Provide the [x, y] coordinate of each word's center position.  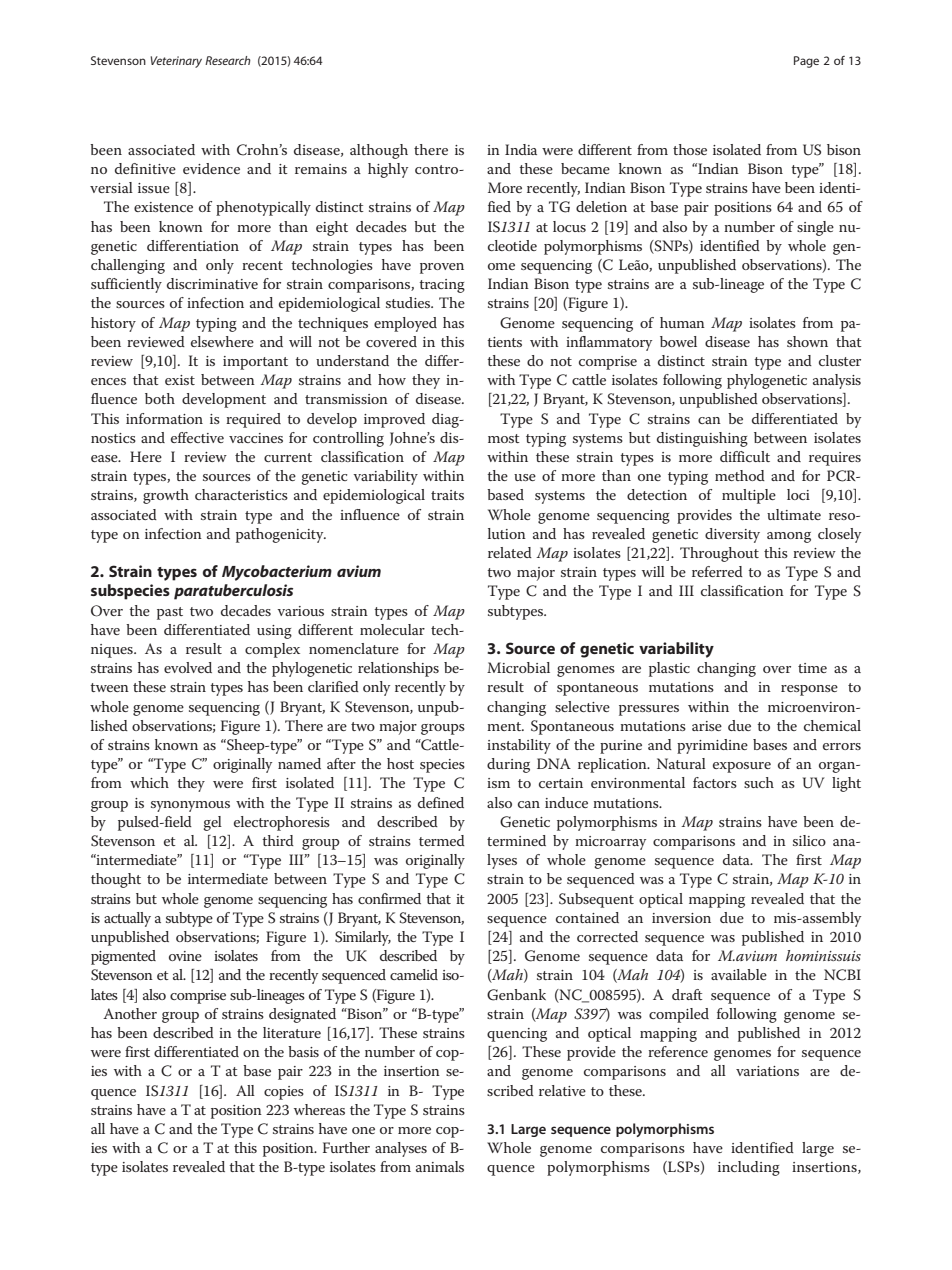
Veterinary [176, 62]
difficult [745, 456]
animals [440, 1166]
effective [197, 437]
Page [806, 62]
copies [284, 1093]
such [759, 782]
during [508, 765]
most [504, 438]
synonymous [190, 806]
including [749, 1168]
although [379, 151]
